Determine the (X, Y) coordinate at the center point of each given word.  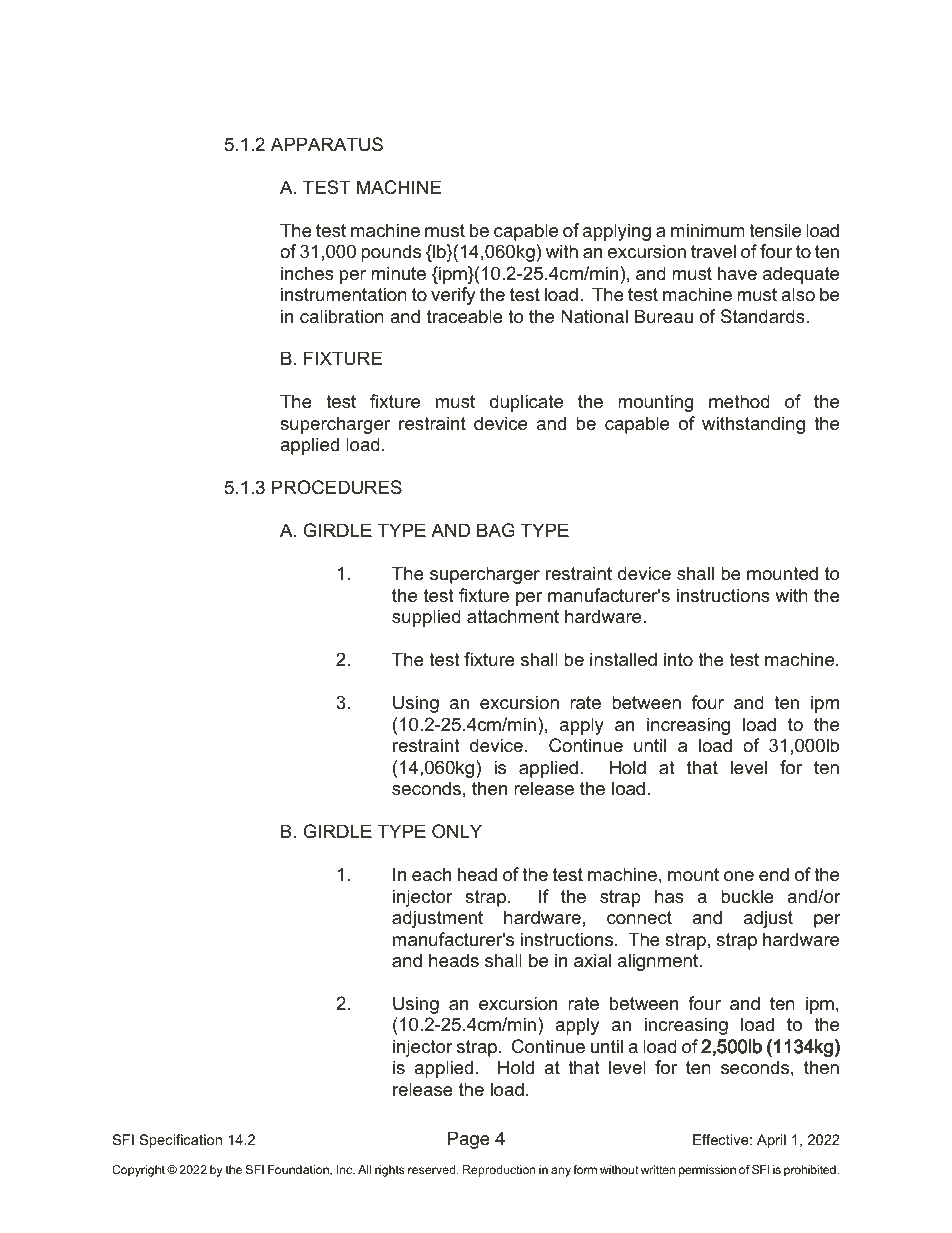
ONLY (457, 831)
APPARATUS (327, 144)
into (678, 659)
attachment (513, 616)
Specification (181, 1141)
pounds (391, 253)
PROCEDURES (337, 487)
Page (469, 1140)
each (431, 874)
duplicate (526, 403)
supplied (426, 618)
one (739, 876)
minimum (708, 230)
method (739, 401)
